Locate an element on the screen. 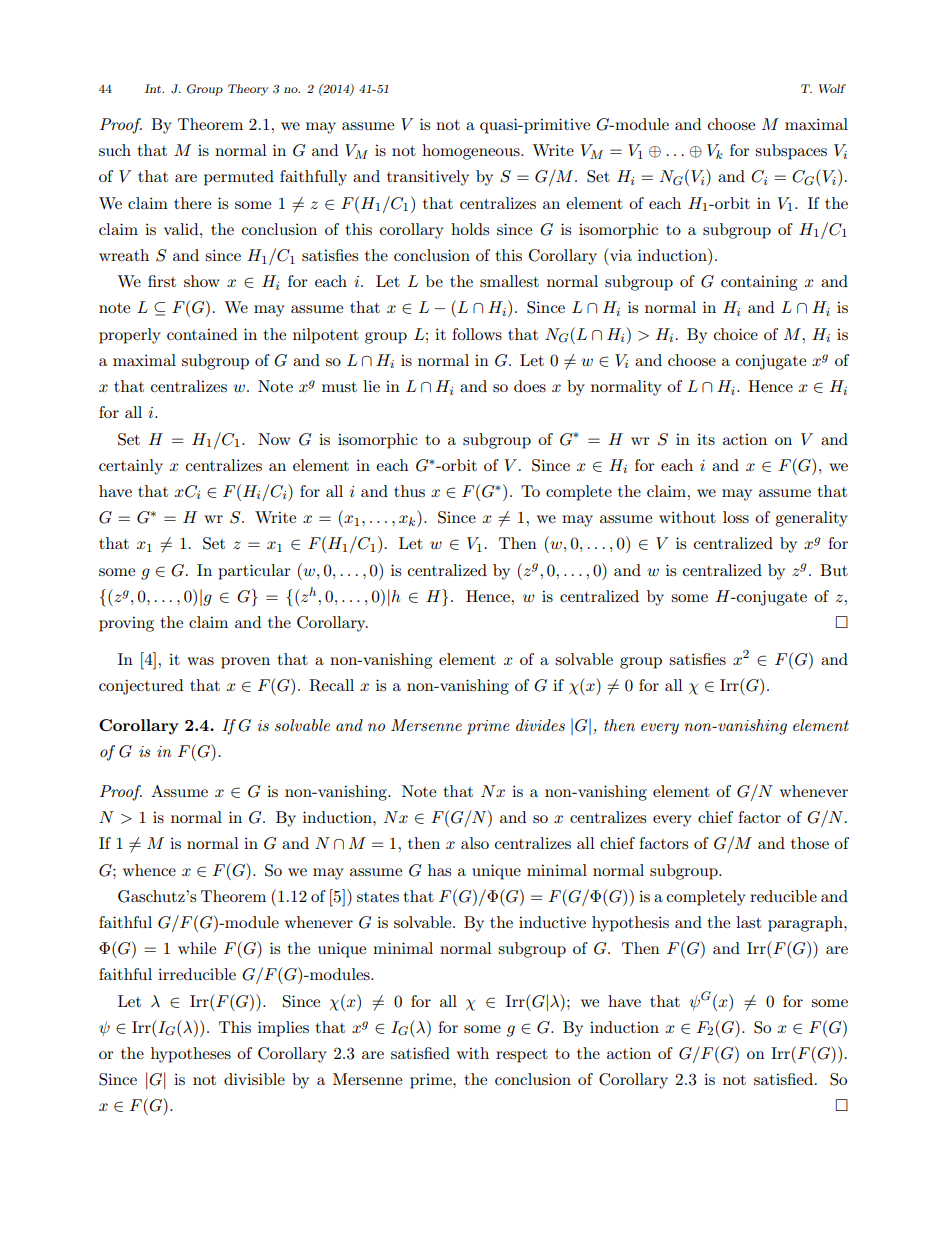 The width and height of the screenshot is (952, 1233). But is located at coordinates (834, 570).
